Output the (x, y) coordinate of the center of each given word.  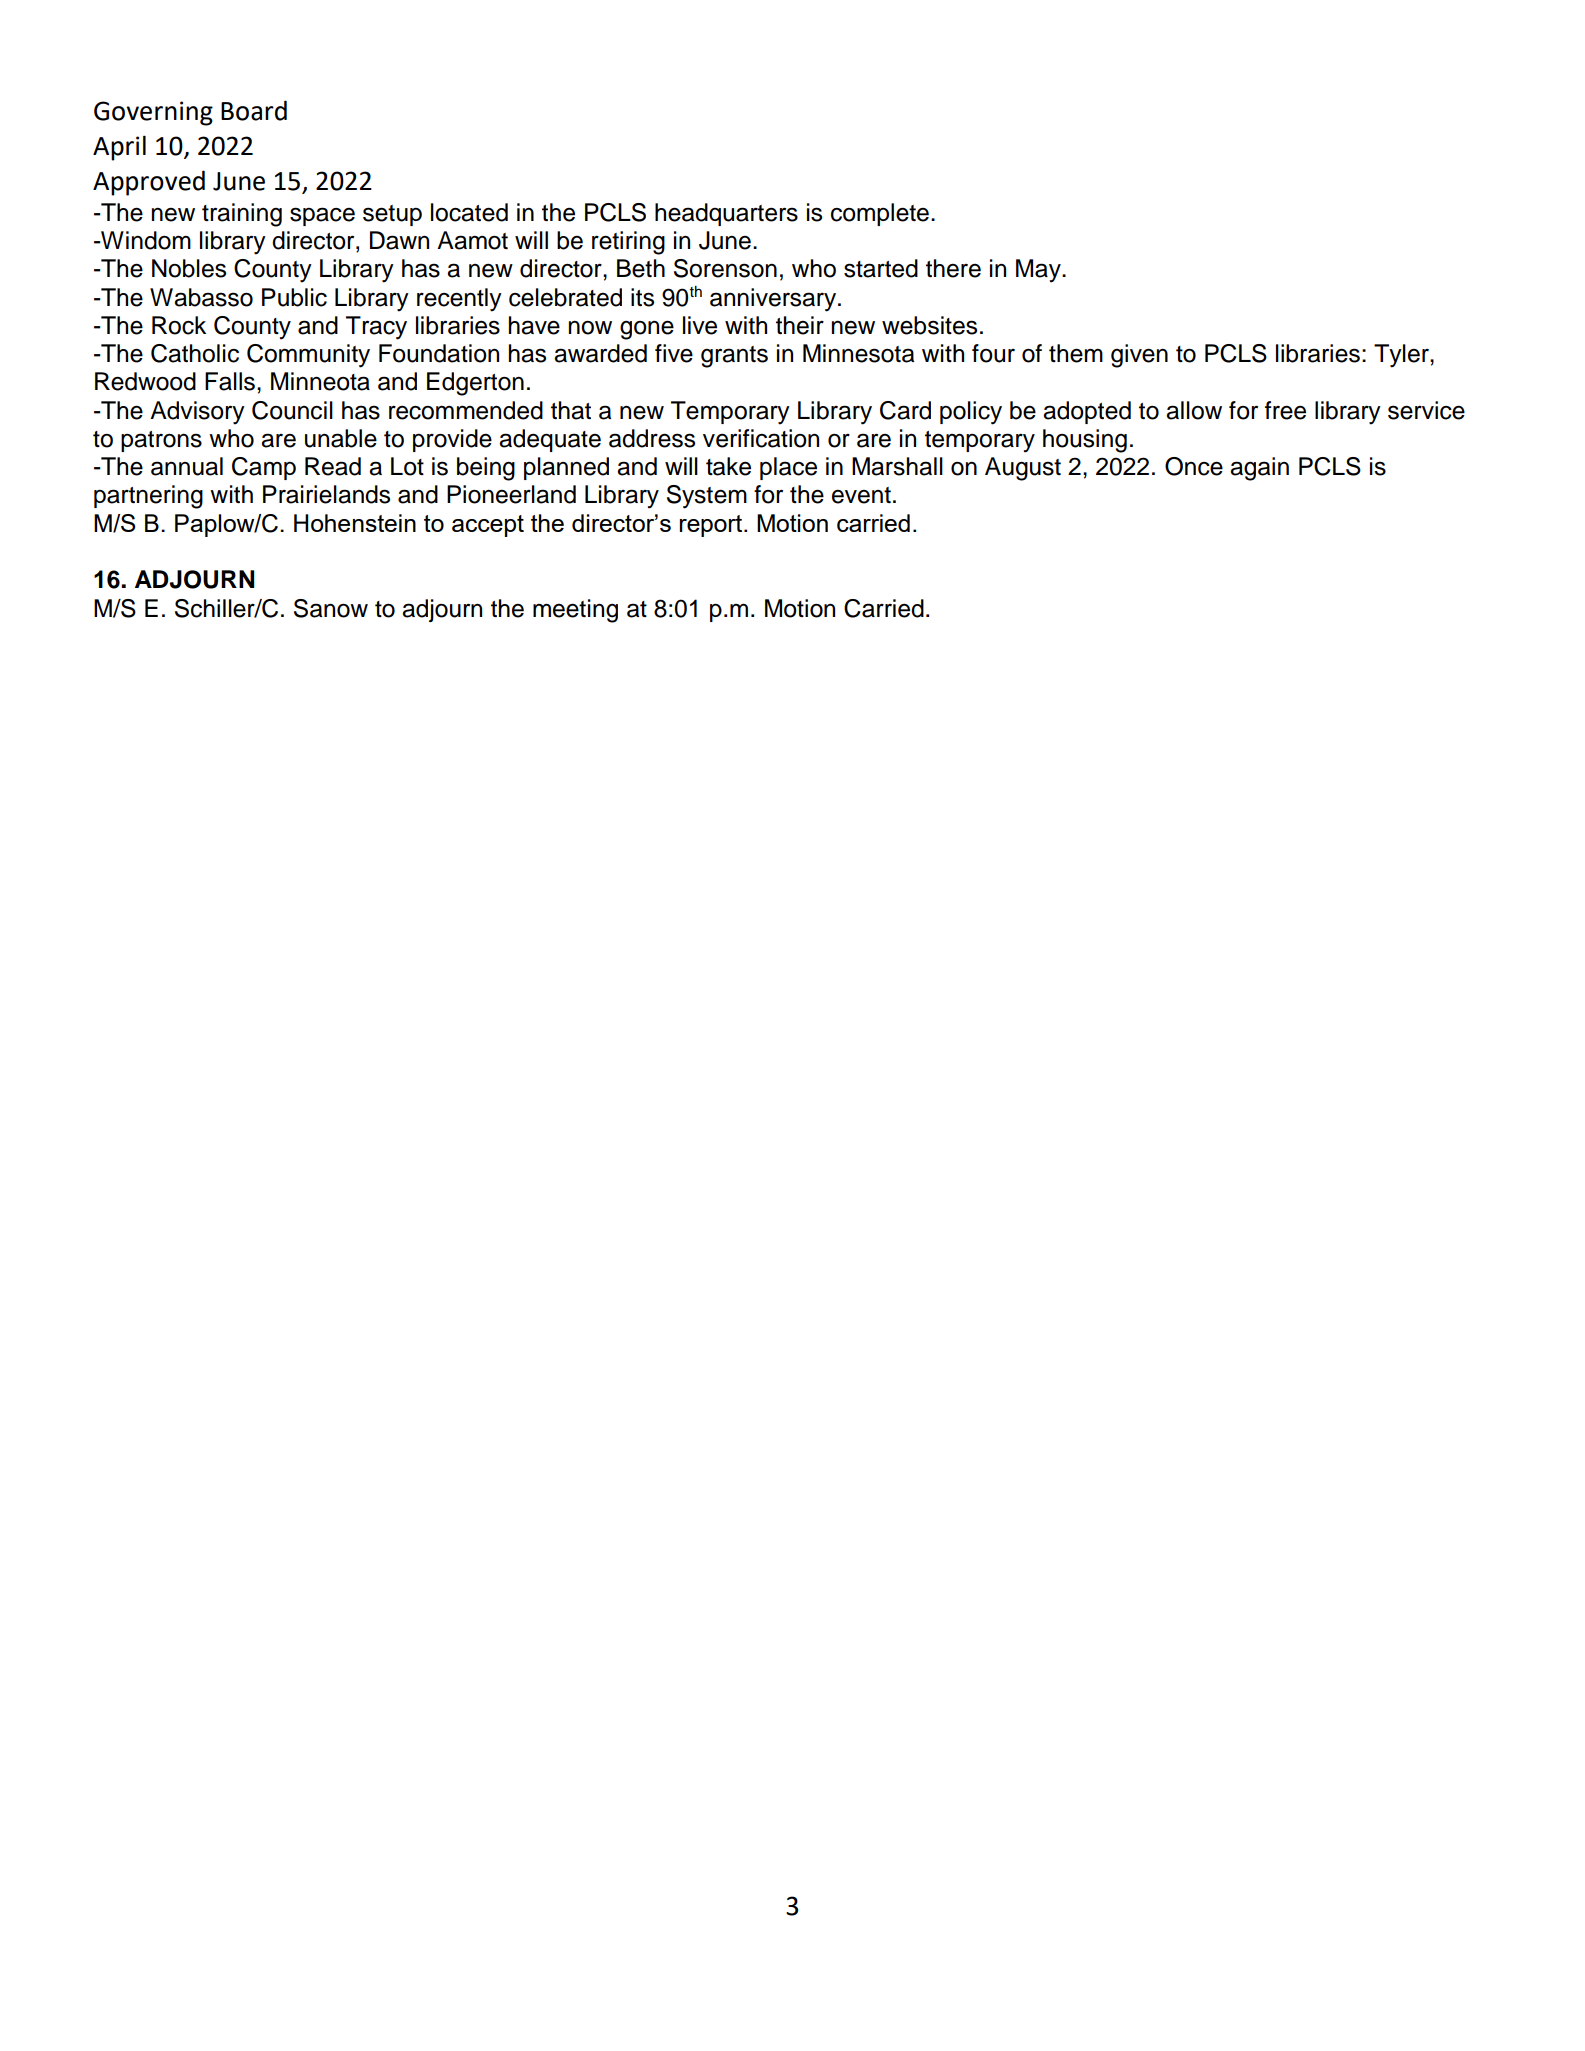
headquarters (726, 214)
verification (761, 438)
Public (294, 297)
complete (880, 214)
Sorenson (725, 268)
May (1039, 271)
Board (254, 110)
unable (341, 438)
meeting (575, 611)
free (1285, 410)
